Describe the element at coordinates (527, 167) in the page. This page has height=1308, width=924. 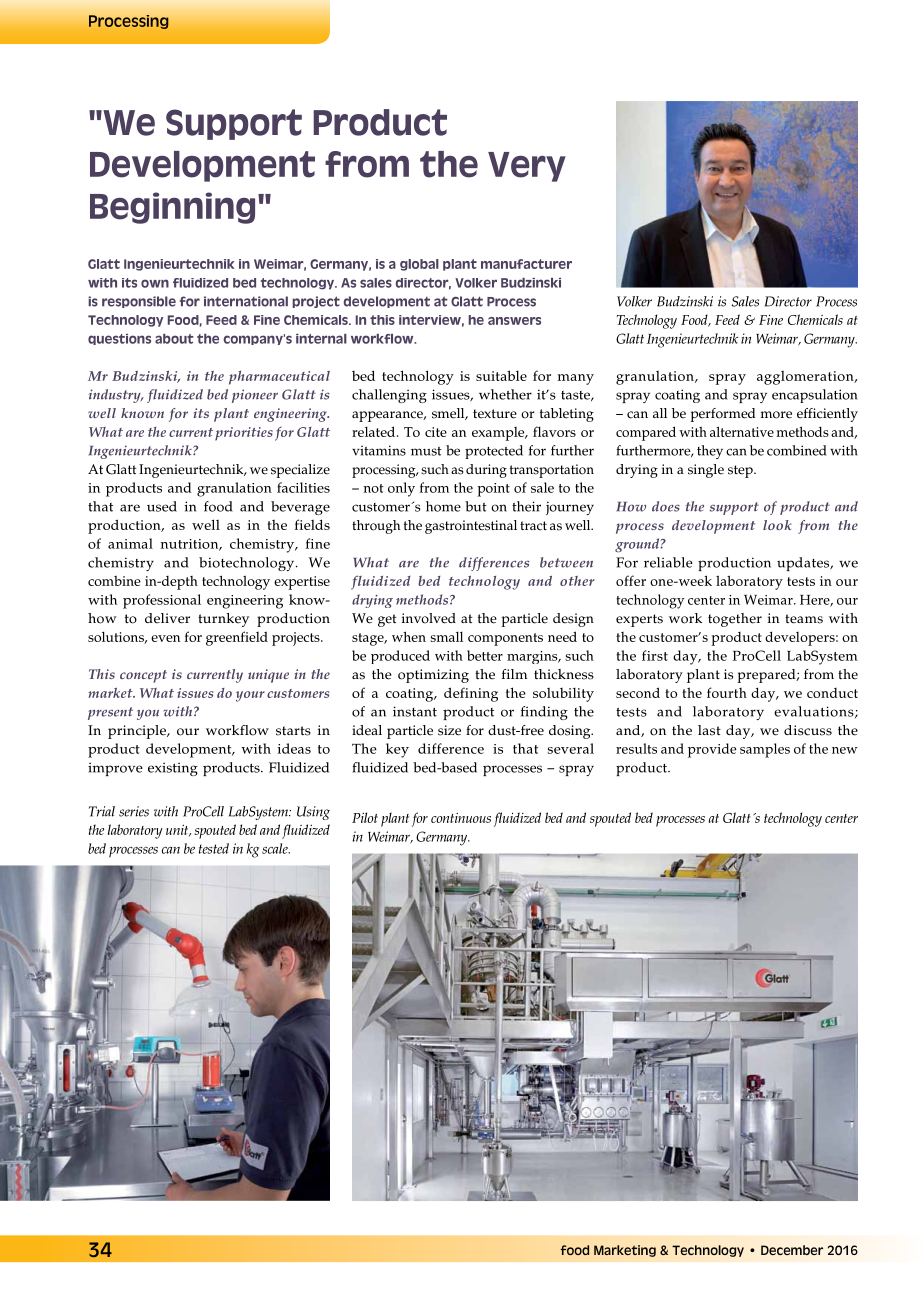
I see `Very` at that location.
